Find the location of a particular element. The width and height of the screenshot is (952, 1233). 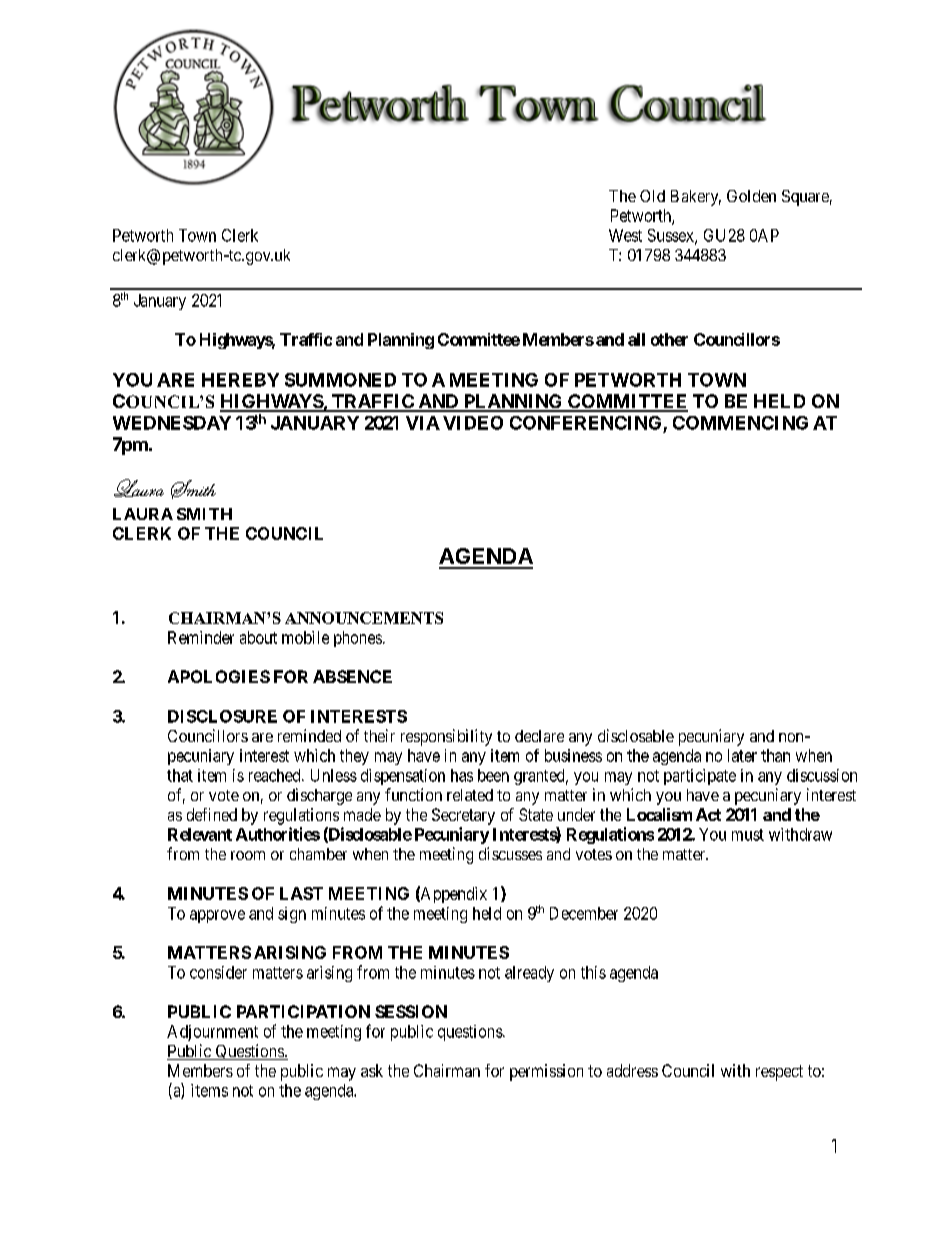

Adjournment is located at coordinates (212, 1033).
